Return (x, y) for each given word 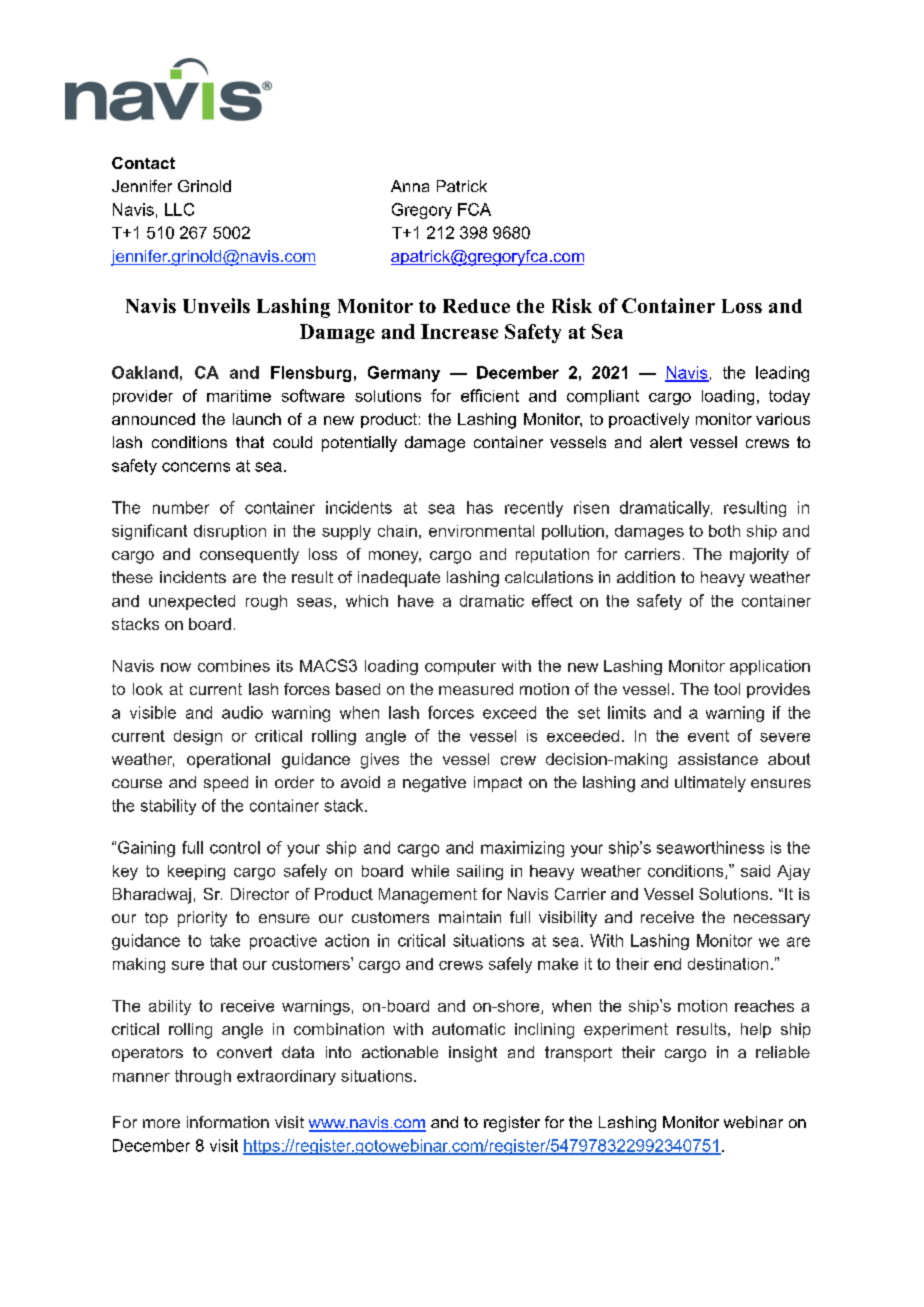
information (228, 1122)
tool (727, 689)
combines (234, 666)
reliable (783, 1052)
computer (460, 667)
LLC (179, 209)
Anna (410, 186)
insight (473, 1054)
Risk (572, 305)
